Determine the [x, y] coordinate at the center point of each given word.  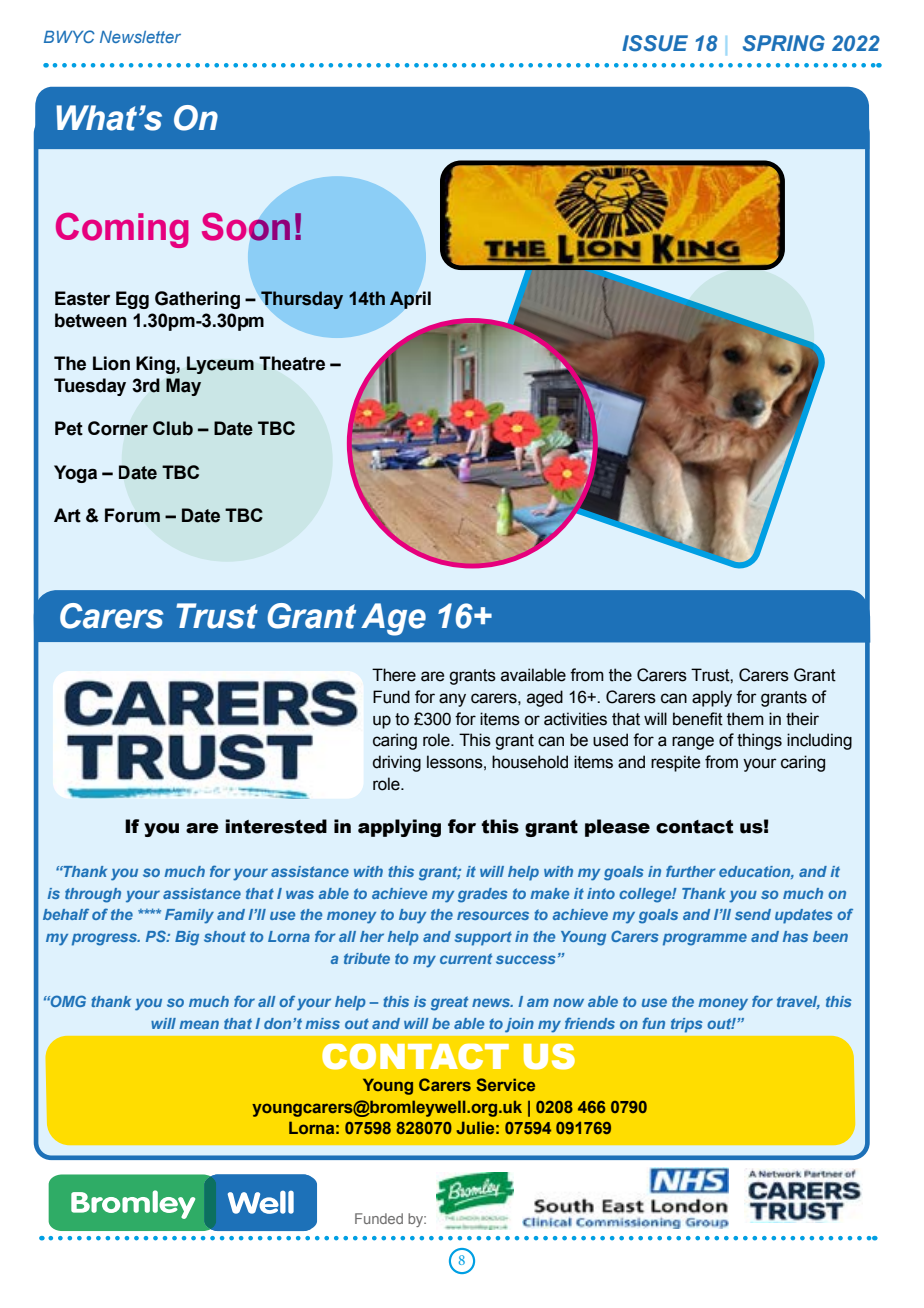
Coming [122, 230]
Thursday [302, 300]
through [93, 895]
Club [173, 428]
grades [483, 895]
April [410, 300]
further [691, 871]
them [745, 719]
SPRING [784, 43]
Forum [132, 515]
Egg [132, 300]
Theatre [292, 363]
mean [199, 1024]
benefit [698, 719]
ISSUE [655, 43]
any [452, 700]
